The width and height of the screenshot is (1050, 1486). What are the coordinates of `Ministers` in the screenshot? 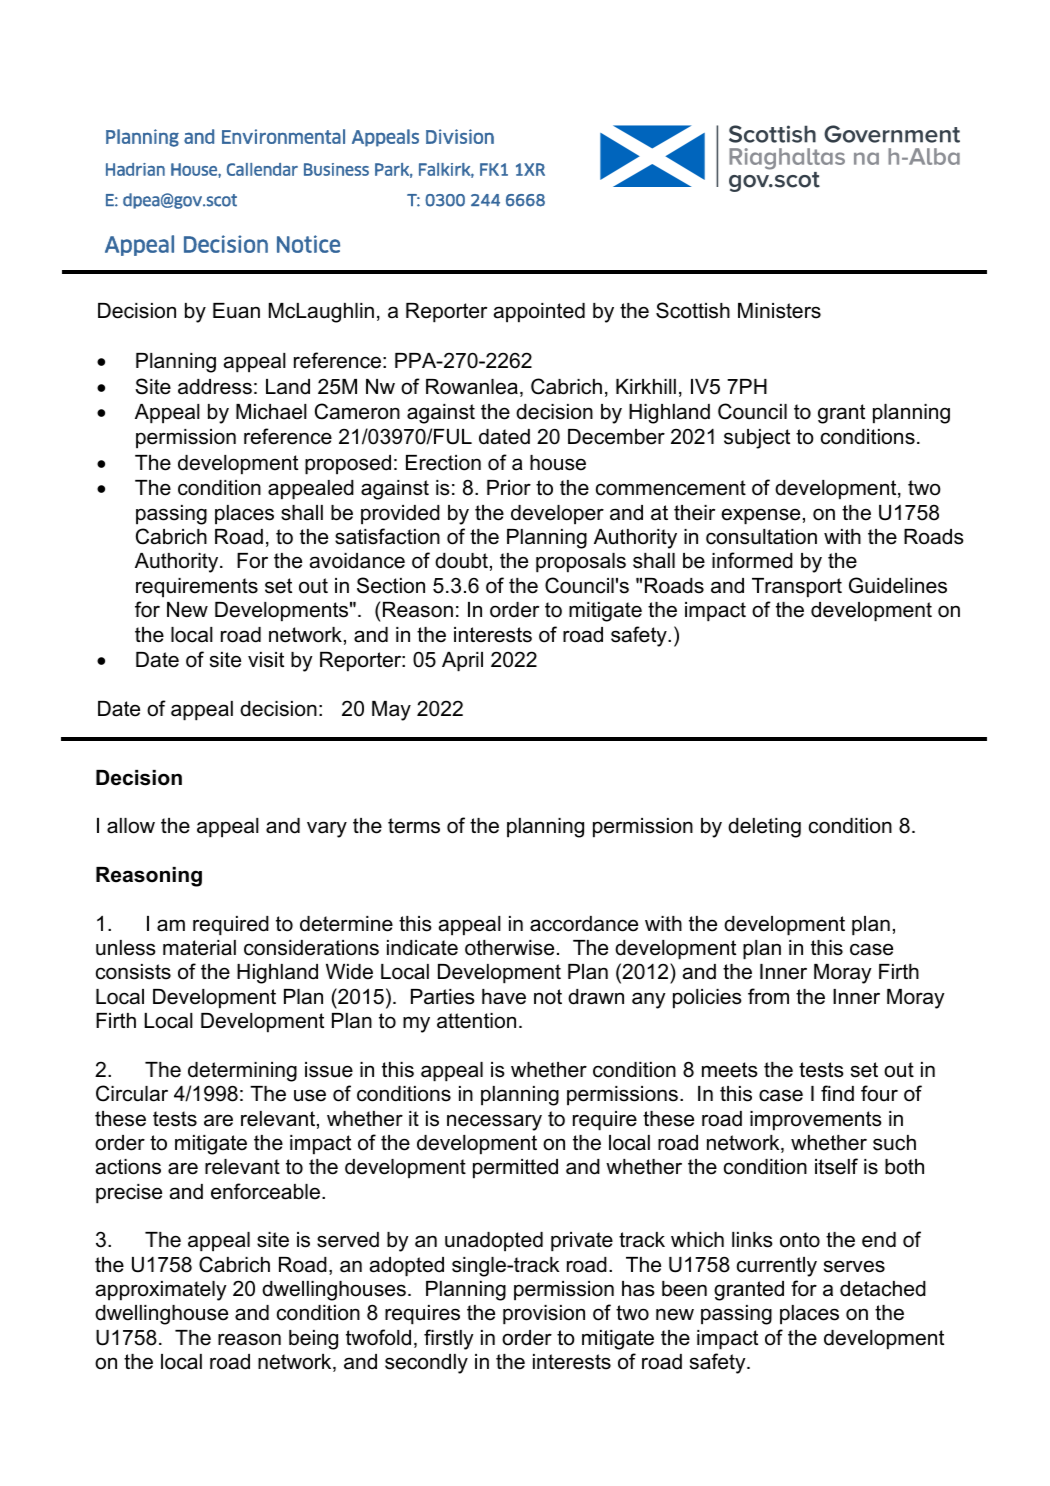 It's located at (779, 311).
